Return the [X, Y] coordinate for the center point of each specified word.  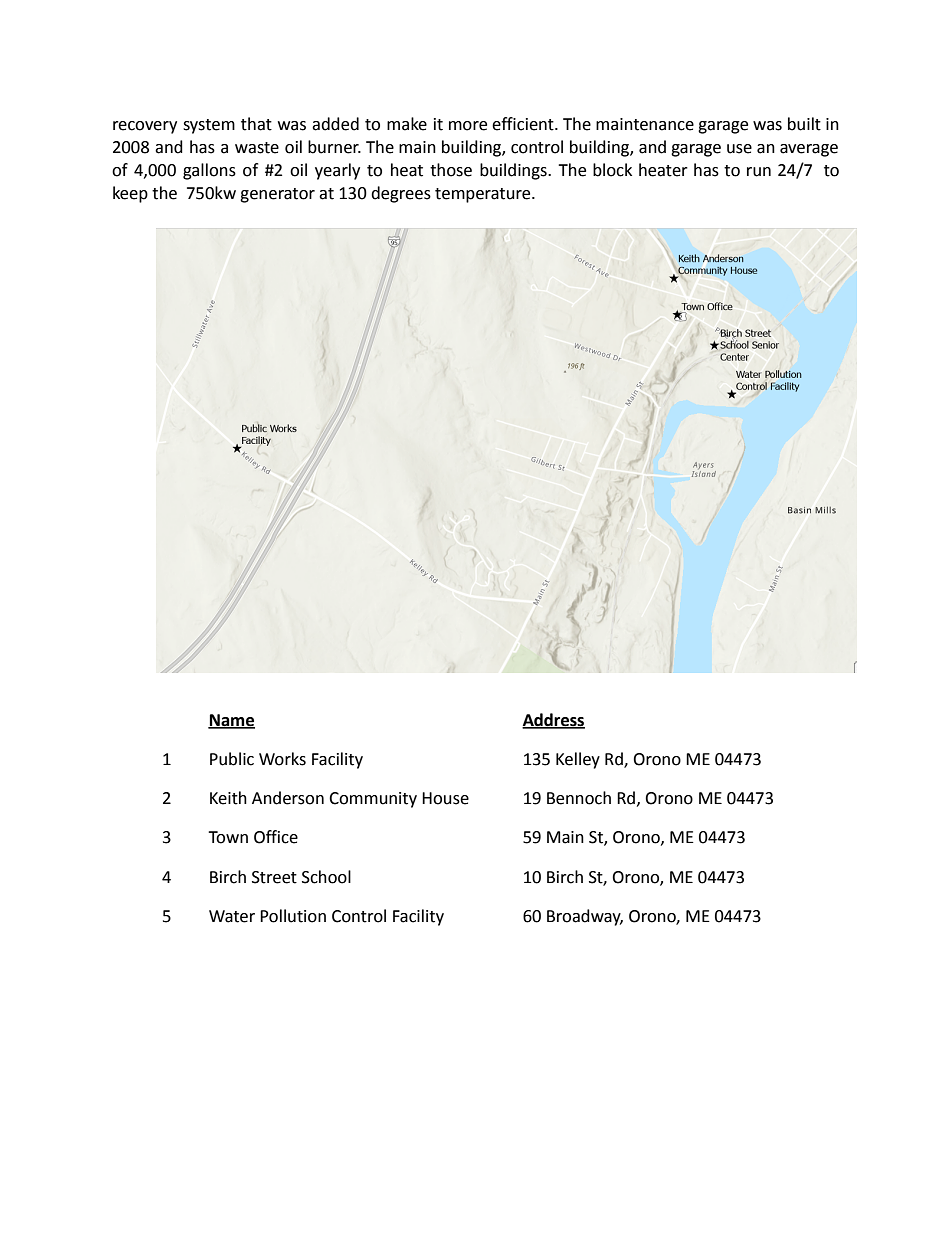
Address [553, 721]
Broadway [585, 917]
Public [232, 759]
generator [277, 195]
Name [231, 721]
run [759, 172]
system [209, 126]
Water [232, 916]
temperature [484, 195]
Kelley [578, 760]
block [612, 170]
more [468, 126]
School [326, 877]
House [445, 798]
